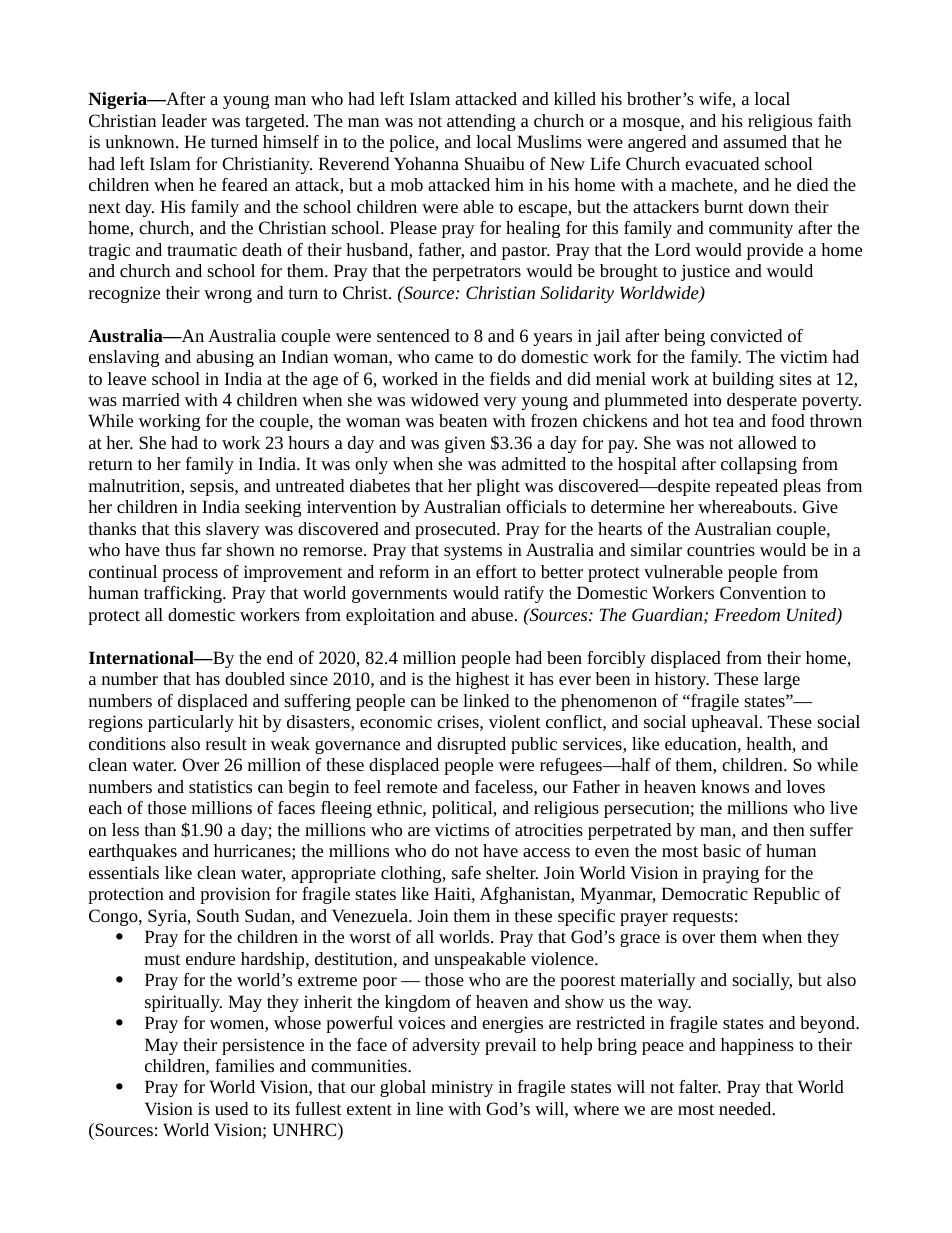 This screenshot has width=952, height=1233. What do you see at coordinates (755, 141) in the screenshot?
I see `assumed` at bounding box center [755, 141].
